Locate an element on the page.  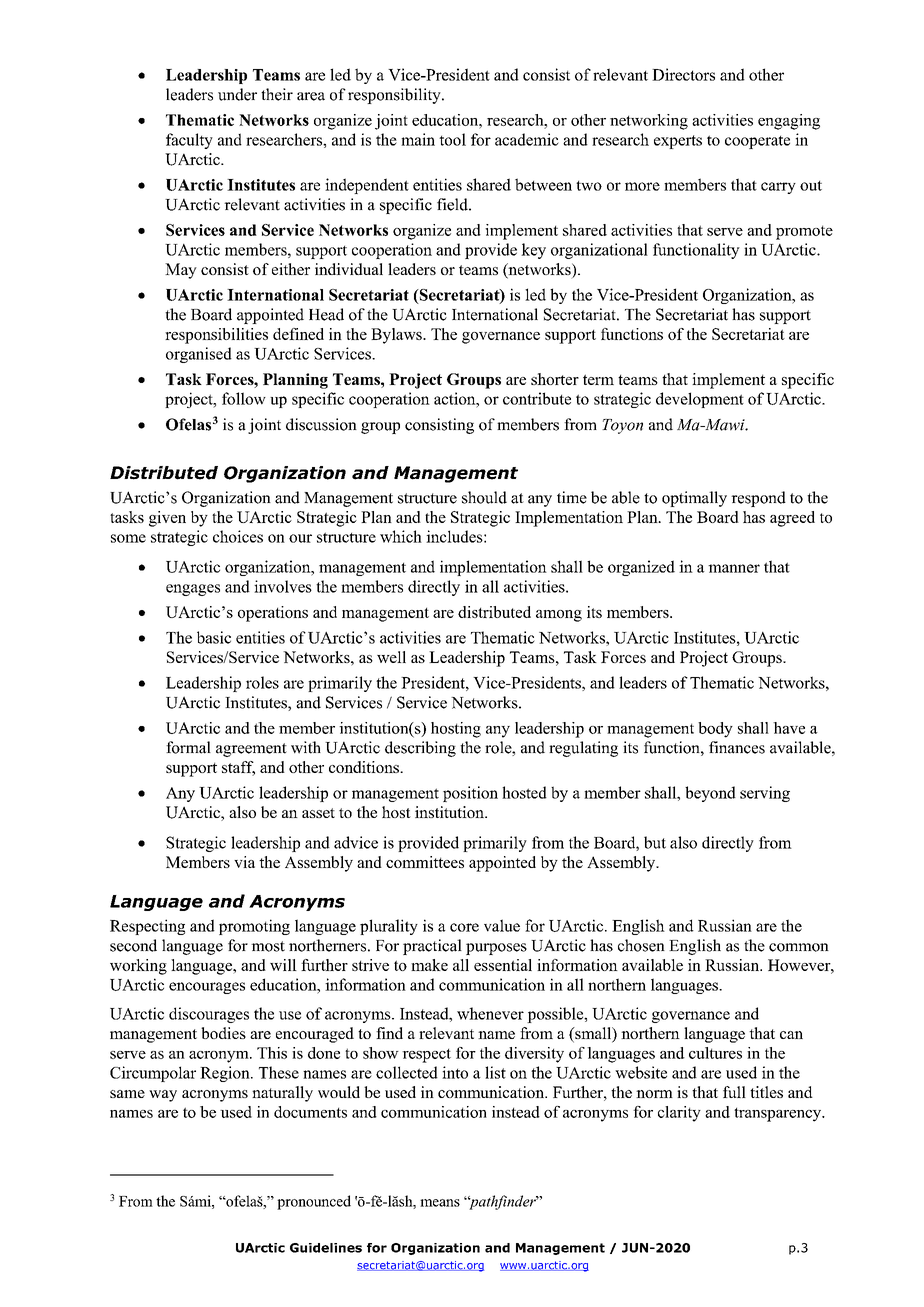
well is located at coordinates (391, 657).
